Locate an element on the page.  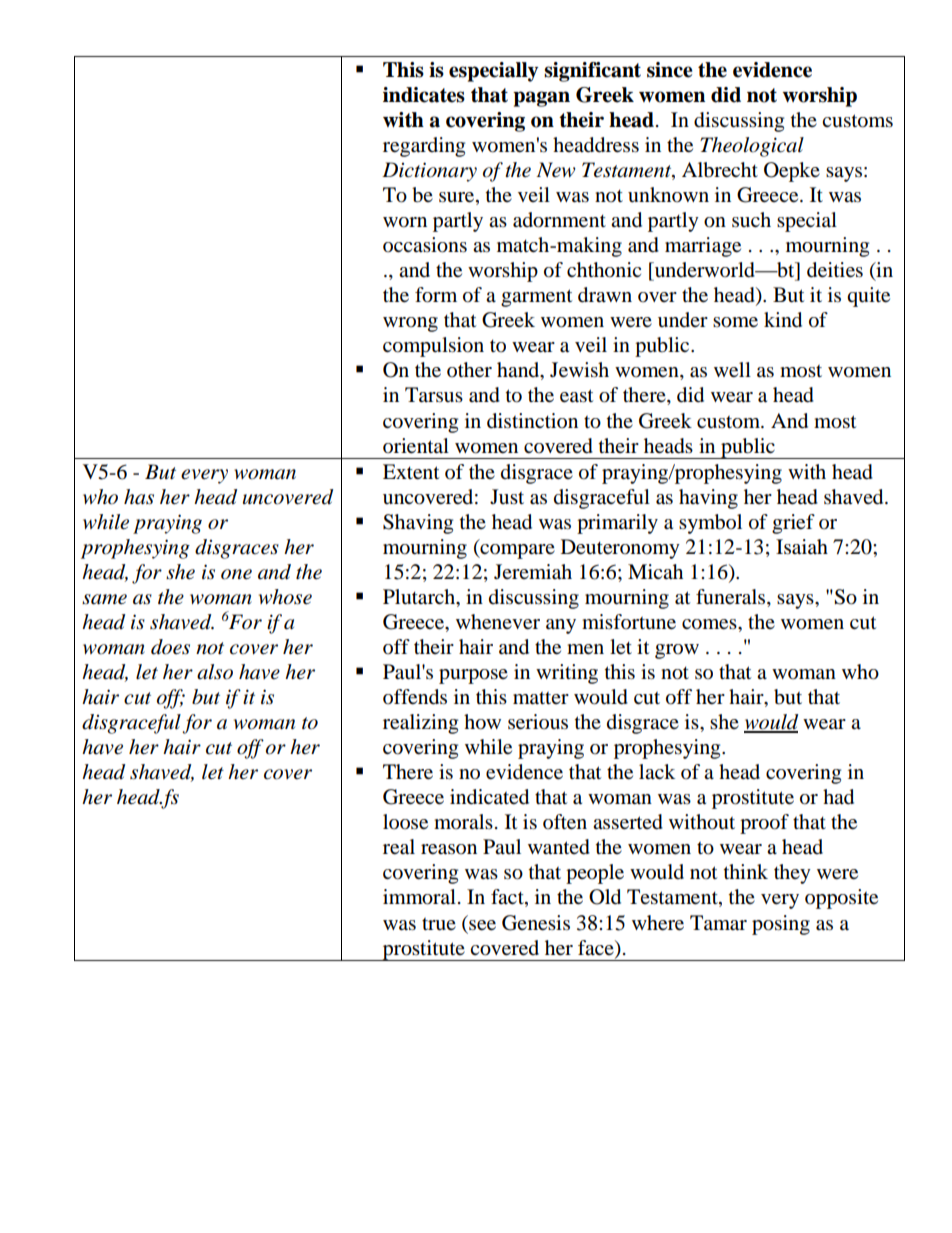
grow is located at coordinates (677, 651).
